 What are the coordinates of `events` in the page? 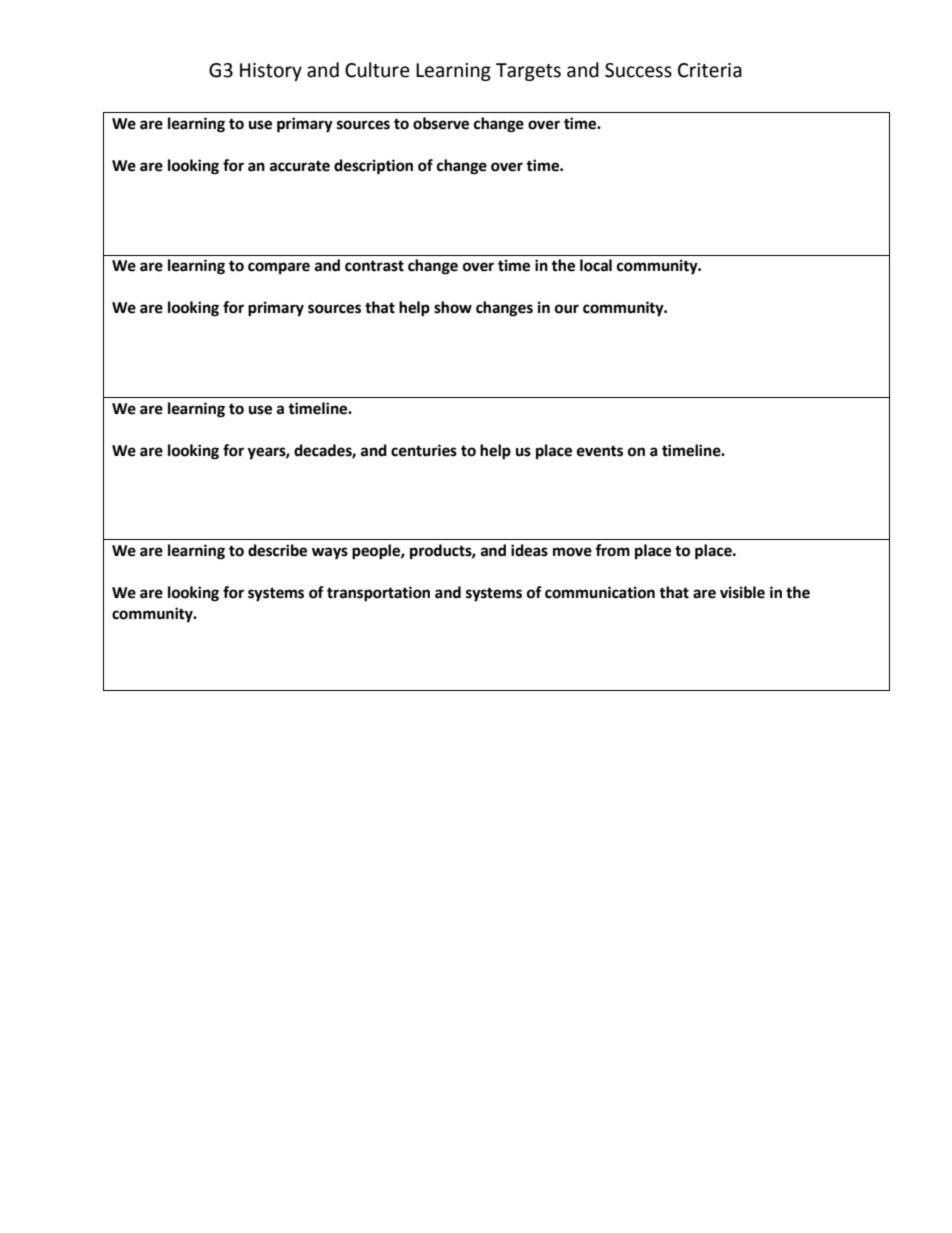 It's located at (600, 451).
